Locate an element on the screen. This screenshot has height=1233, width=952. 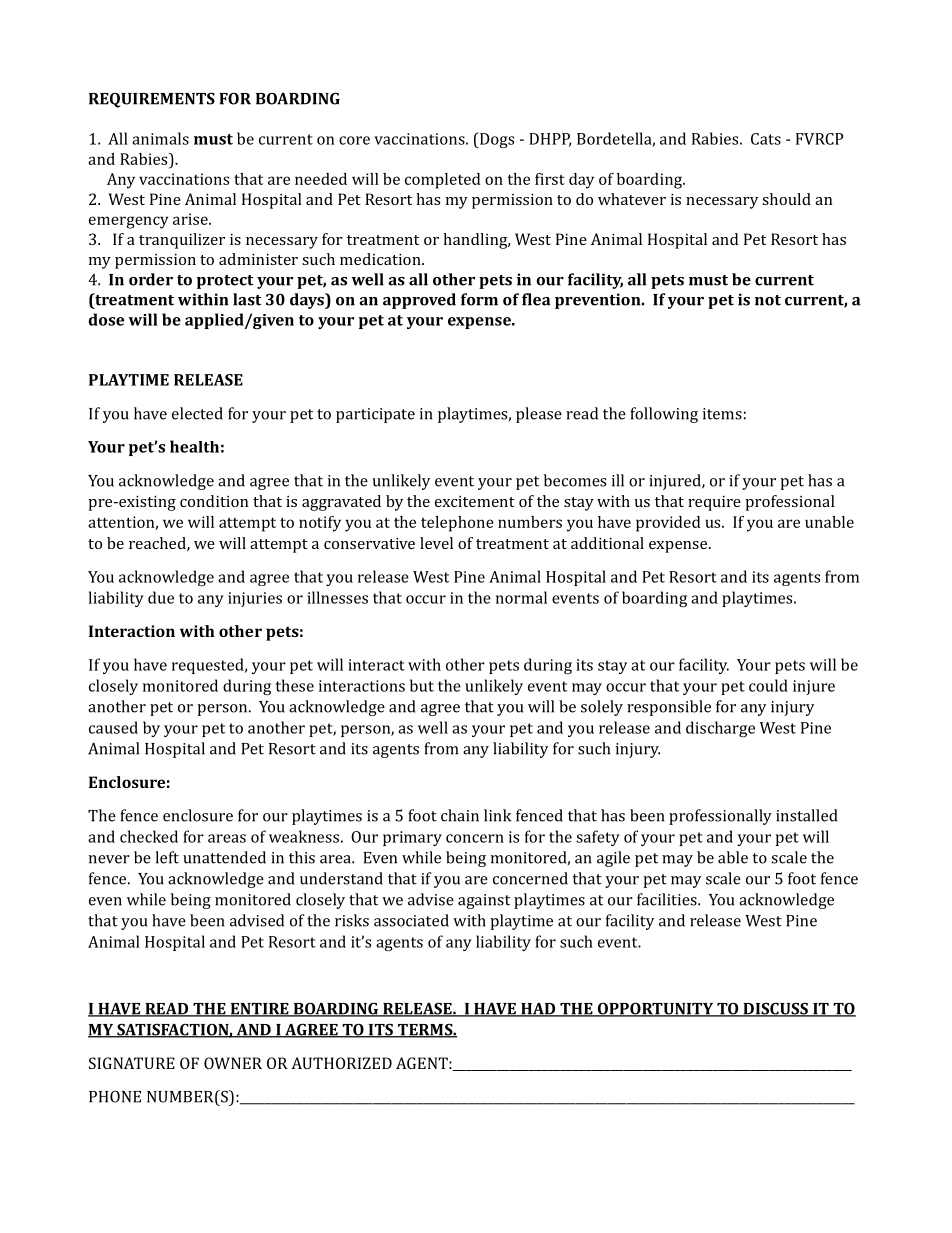
normal is located at coordinates (521, 597).
